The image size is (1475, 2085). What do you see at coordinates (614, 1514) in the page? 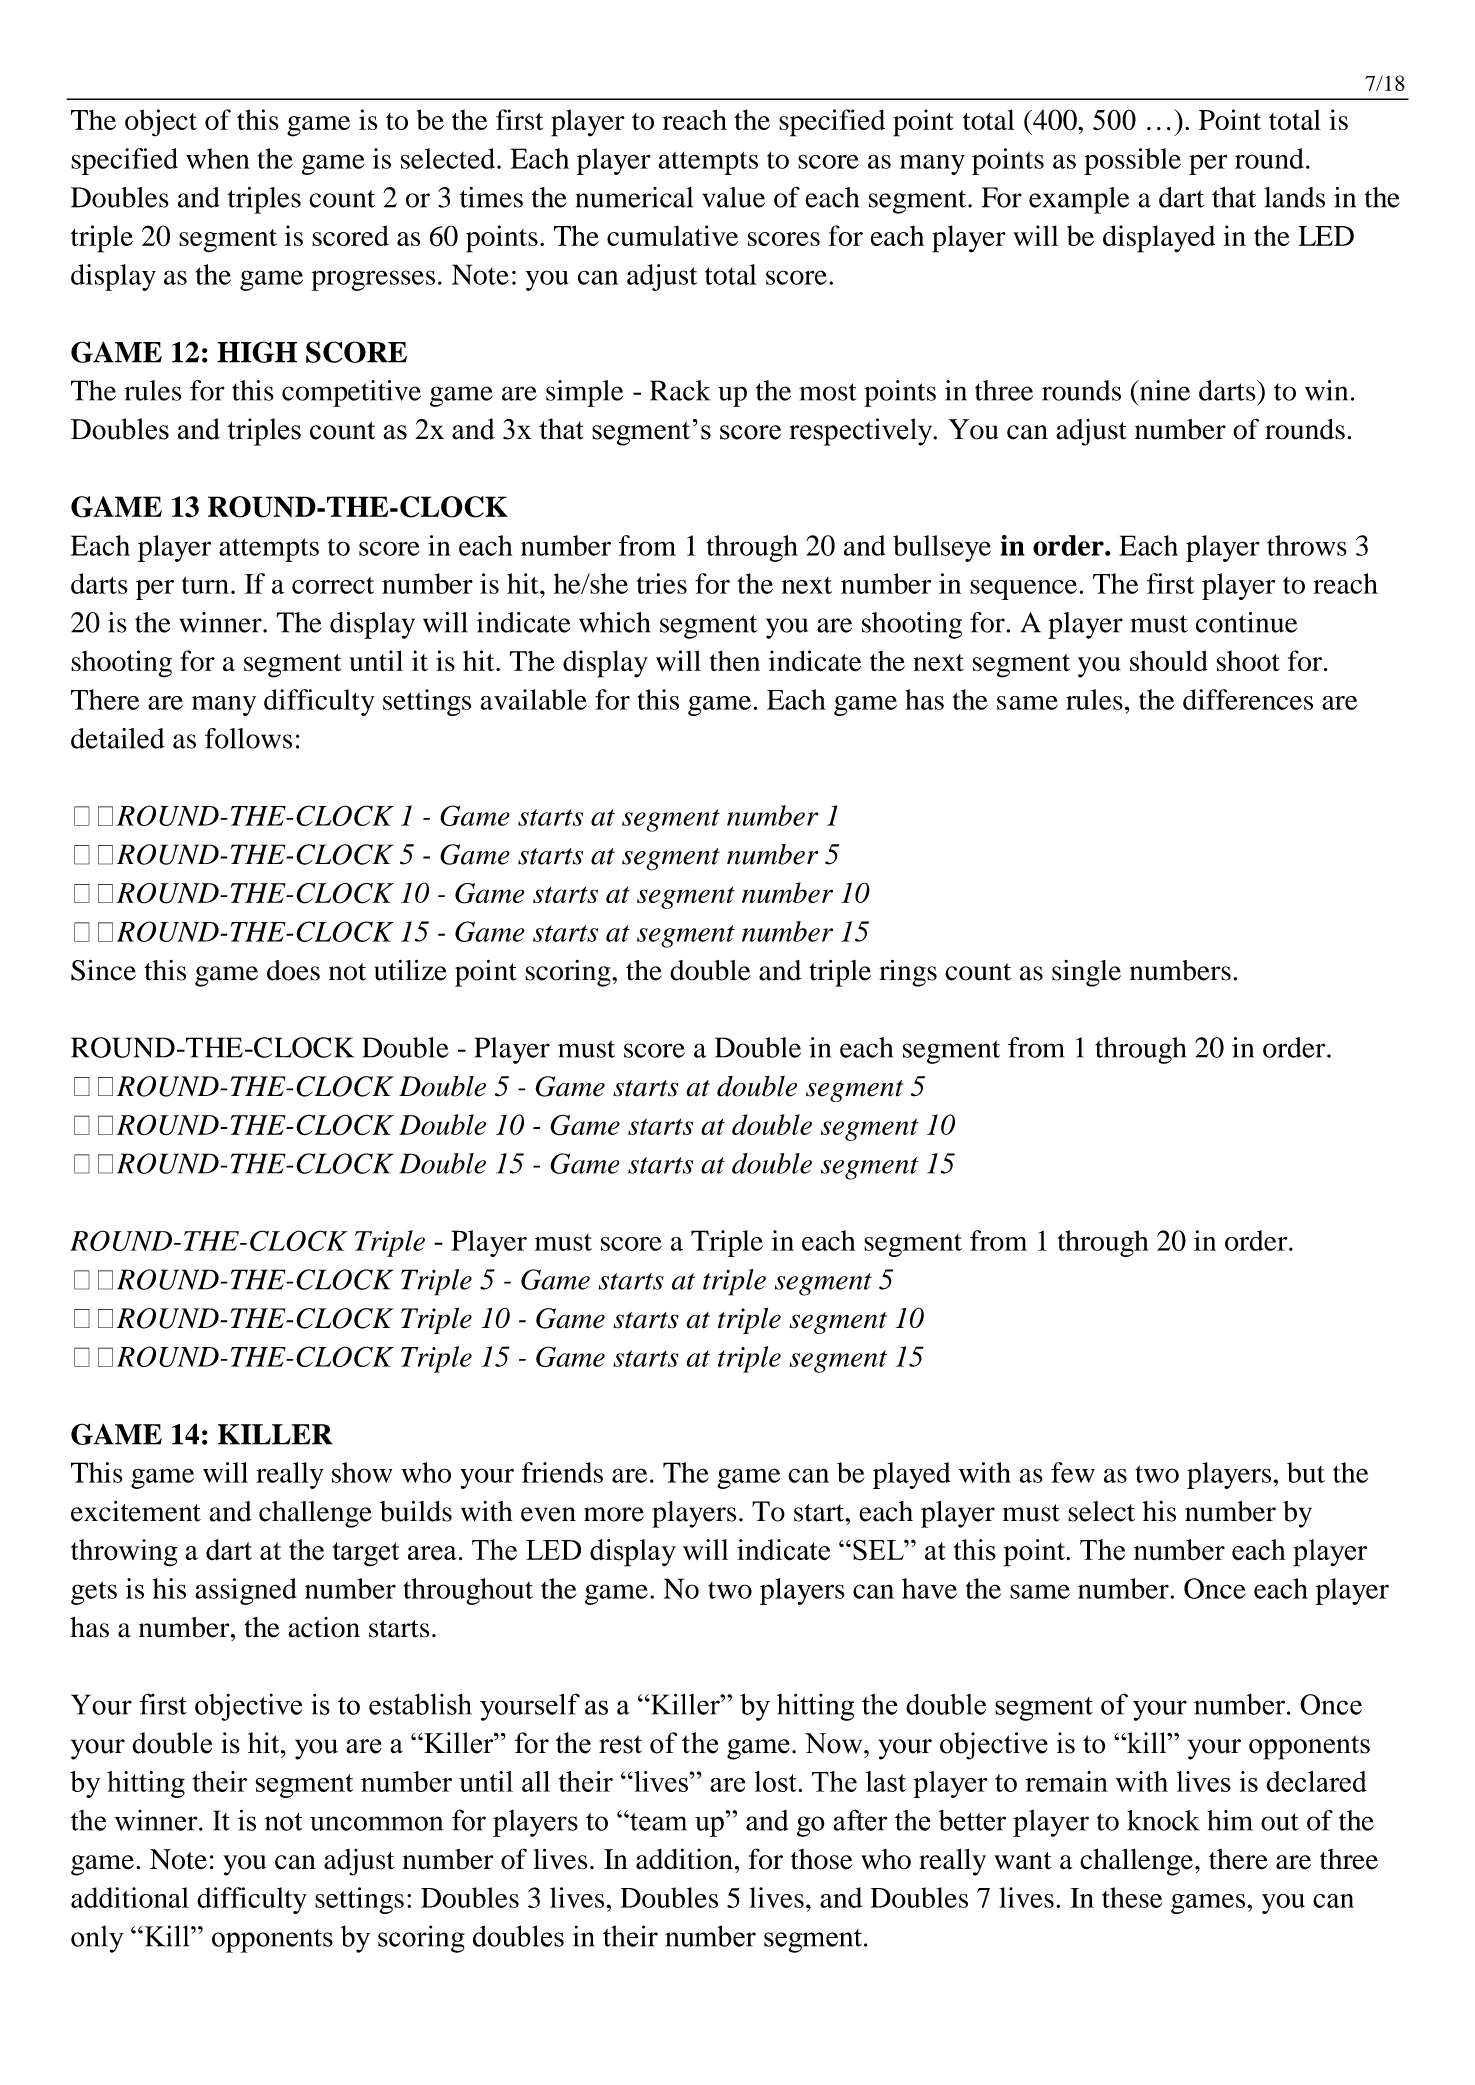
I see `more` at bounding box center [614, 1514].
